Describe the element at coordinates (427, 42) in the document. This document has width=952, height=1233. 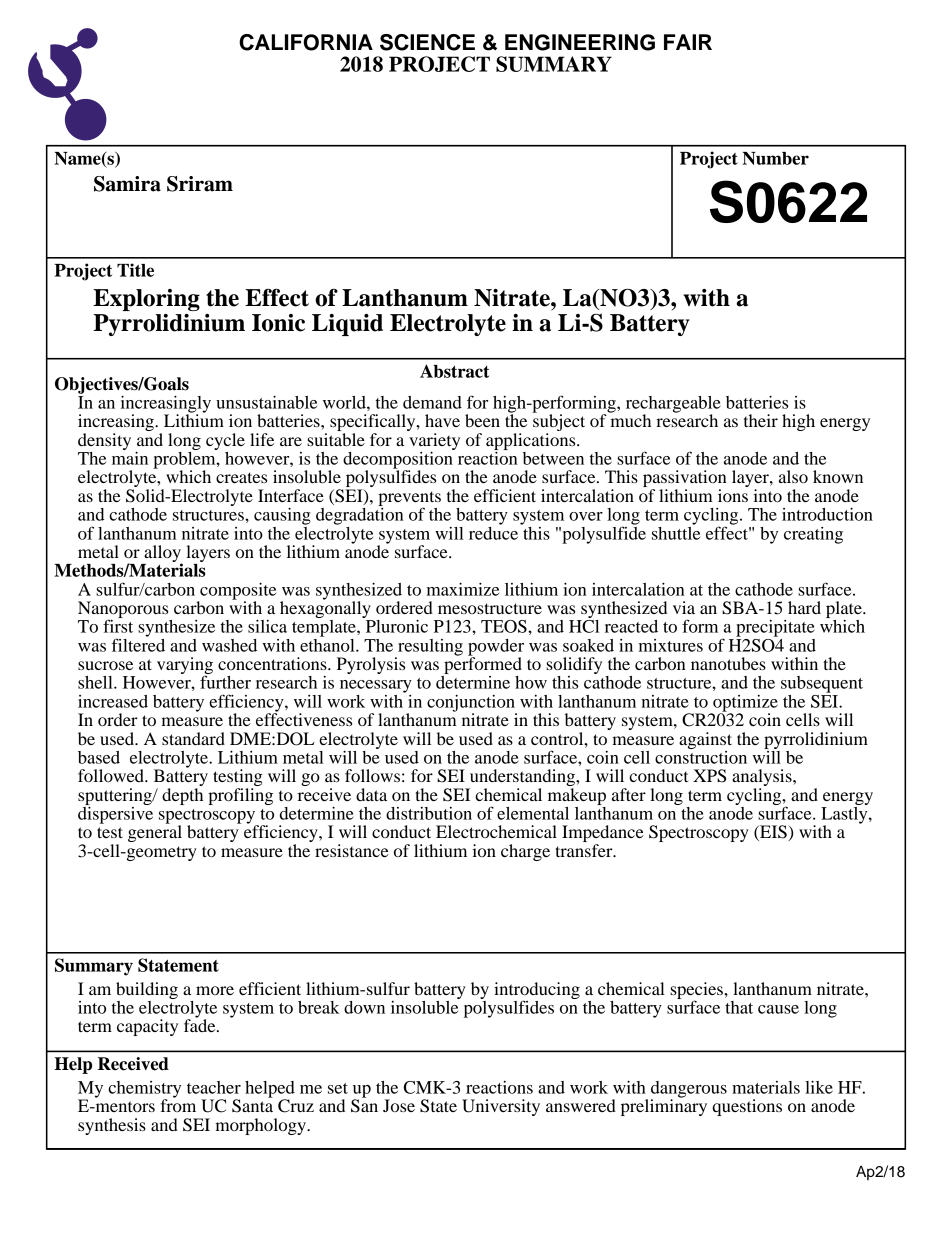
I see `SCIENCE` at that location.
